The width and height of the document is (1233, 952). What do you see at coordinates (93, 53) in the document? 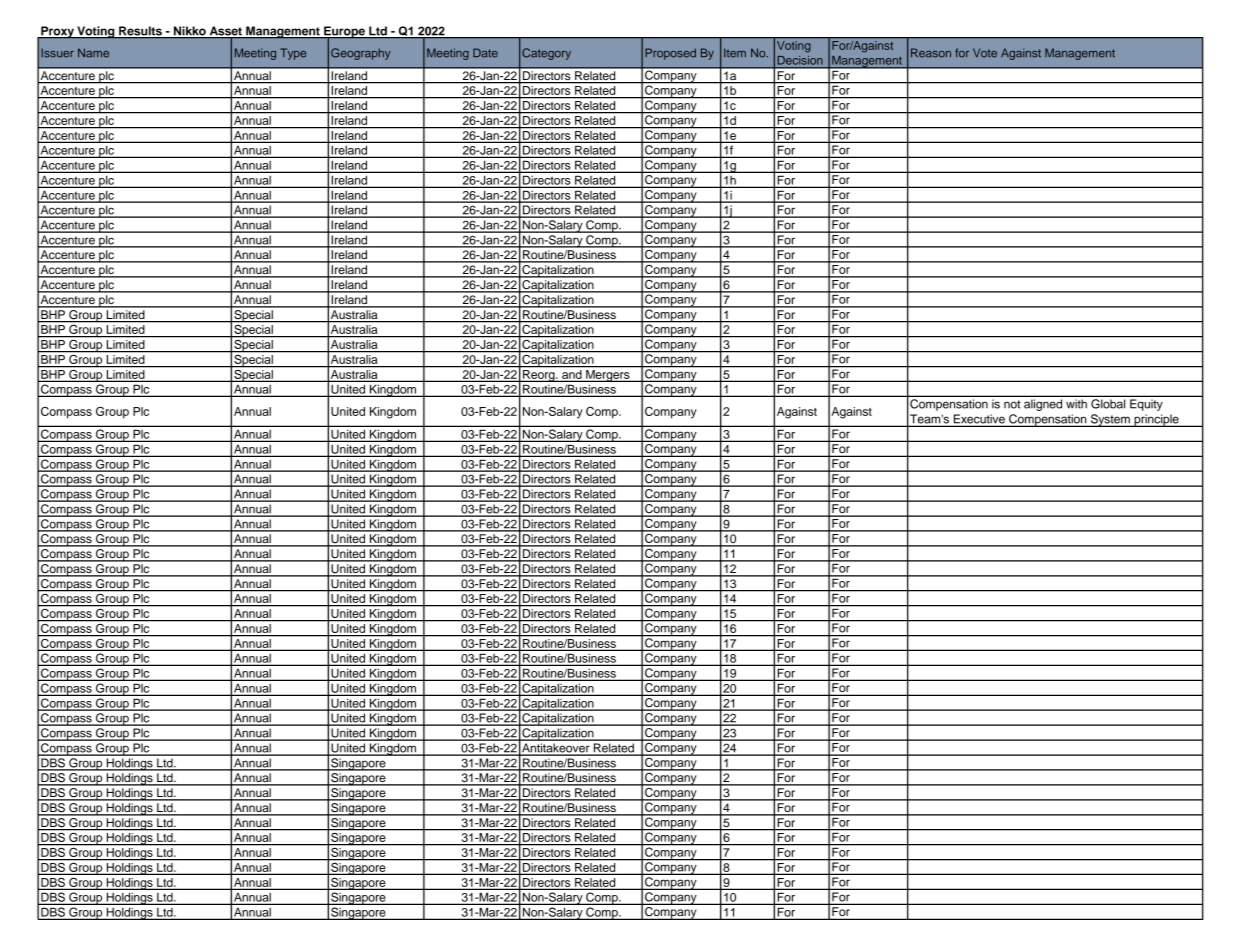
I see `Name` at bounding box center [93, 53].
